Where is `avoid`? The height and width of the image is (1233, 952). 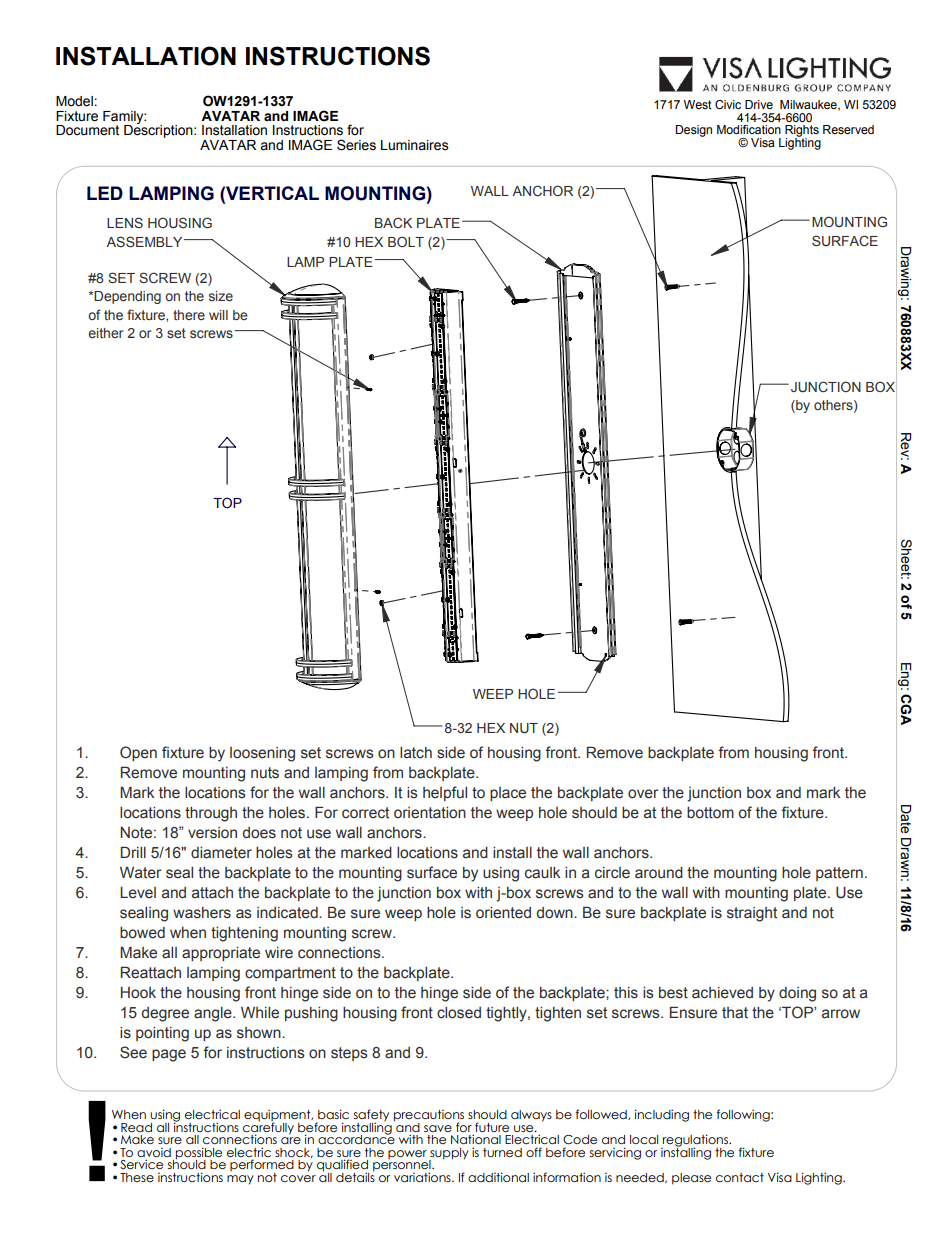
avoid is located at coordinates (154, 1152).
